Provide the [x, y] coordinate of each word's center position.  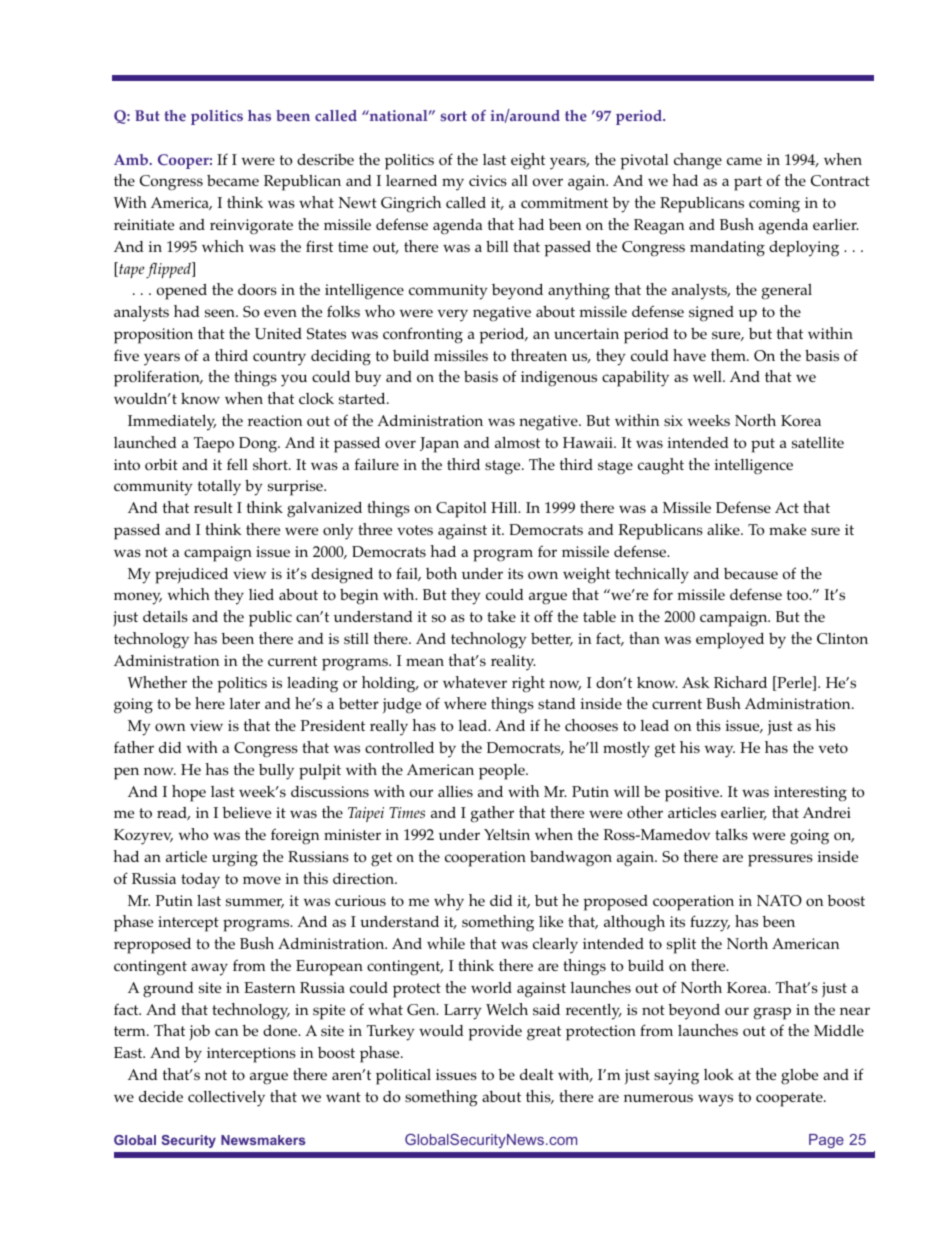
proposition [153, 336]
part [748, 183]
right [528, 684]
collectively [226, 1099]
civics [488, 180]
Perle [794, 683]
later [244, 703]
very [453, 315]
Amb [132, 159]
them [729, 355]
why [449, 902]
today [200, 881]
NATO [779, 900]
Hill [505, 507]
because [751, 573]
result [213, 507]
